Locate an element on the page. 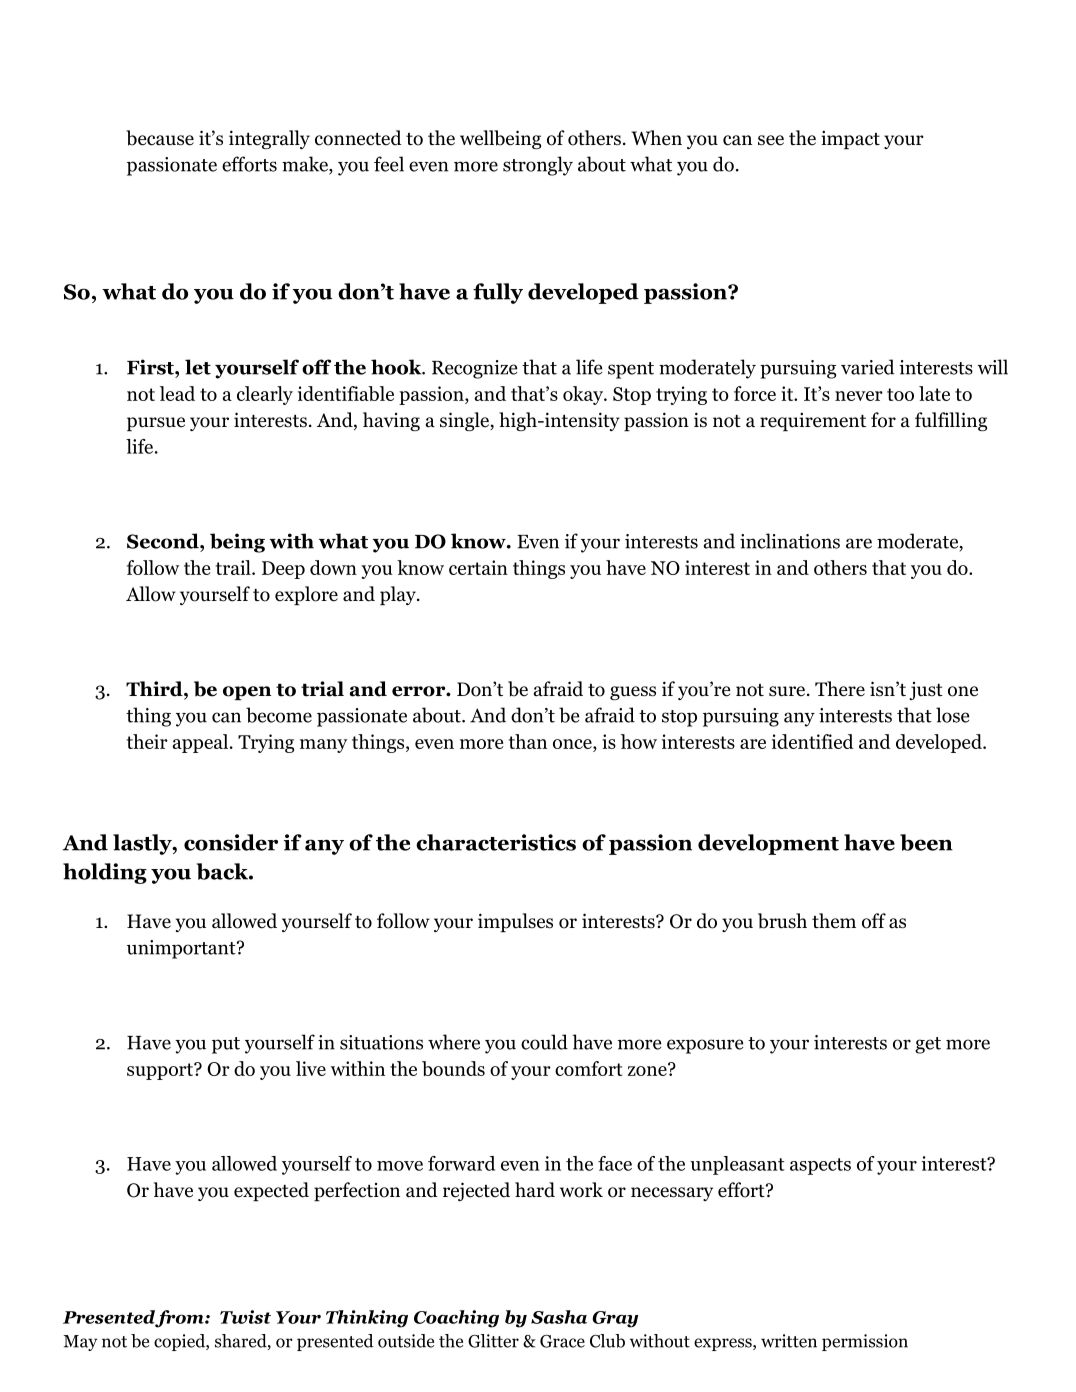  because is located at coordinates (160, 138).
